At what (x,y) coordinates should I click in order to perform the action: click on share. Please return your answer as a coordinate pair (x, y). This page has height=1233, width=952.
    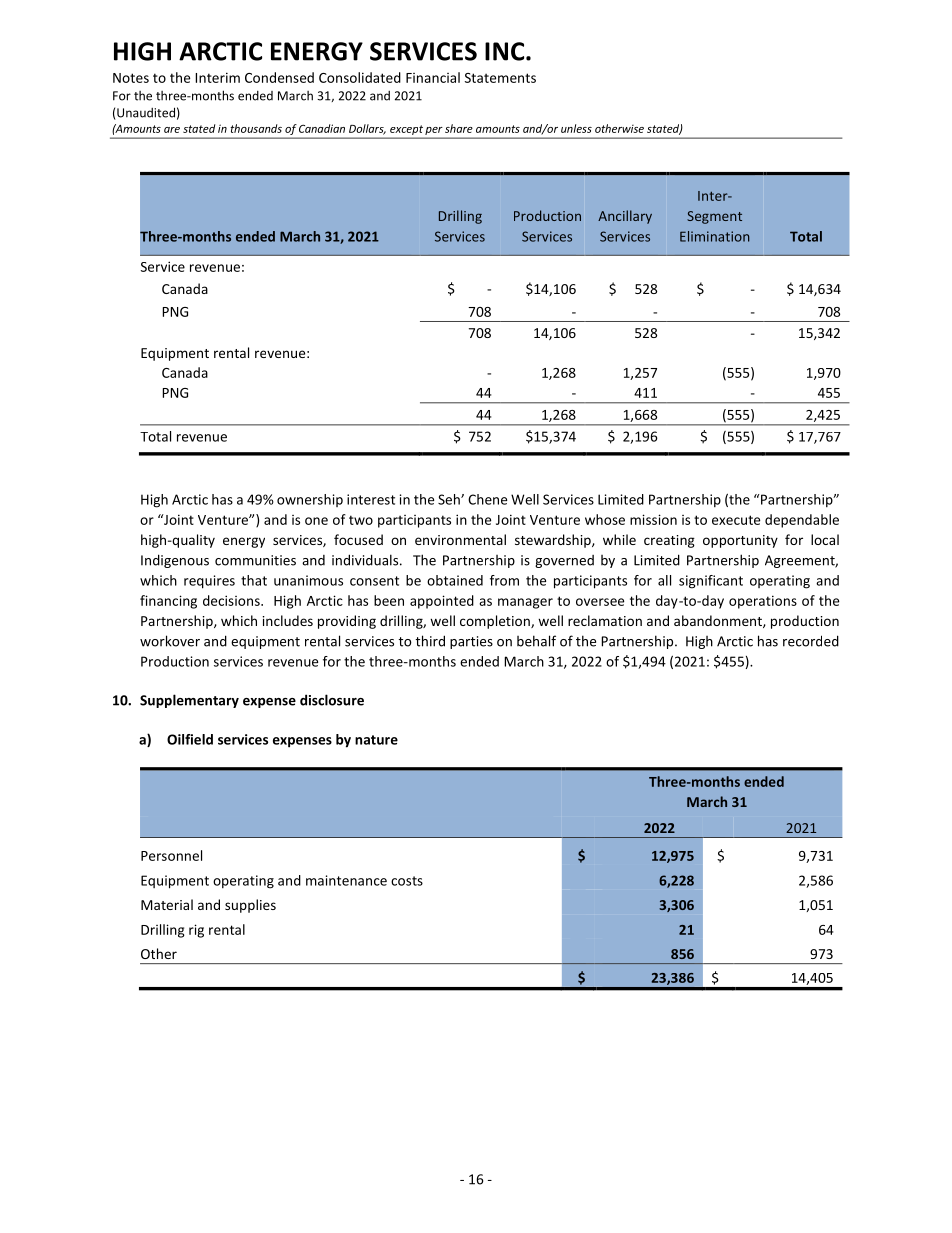
    Looking at the image, I should click on (459, 128).
